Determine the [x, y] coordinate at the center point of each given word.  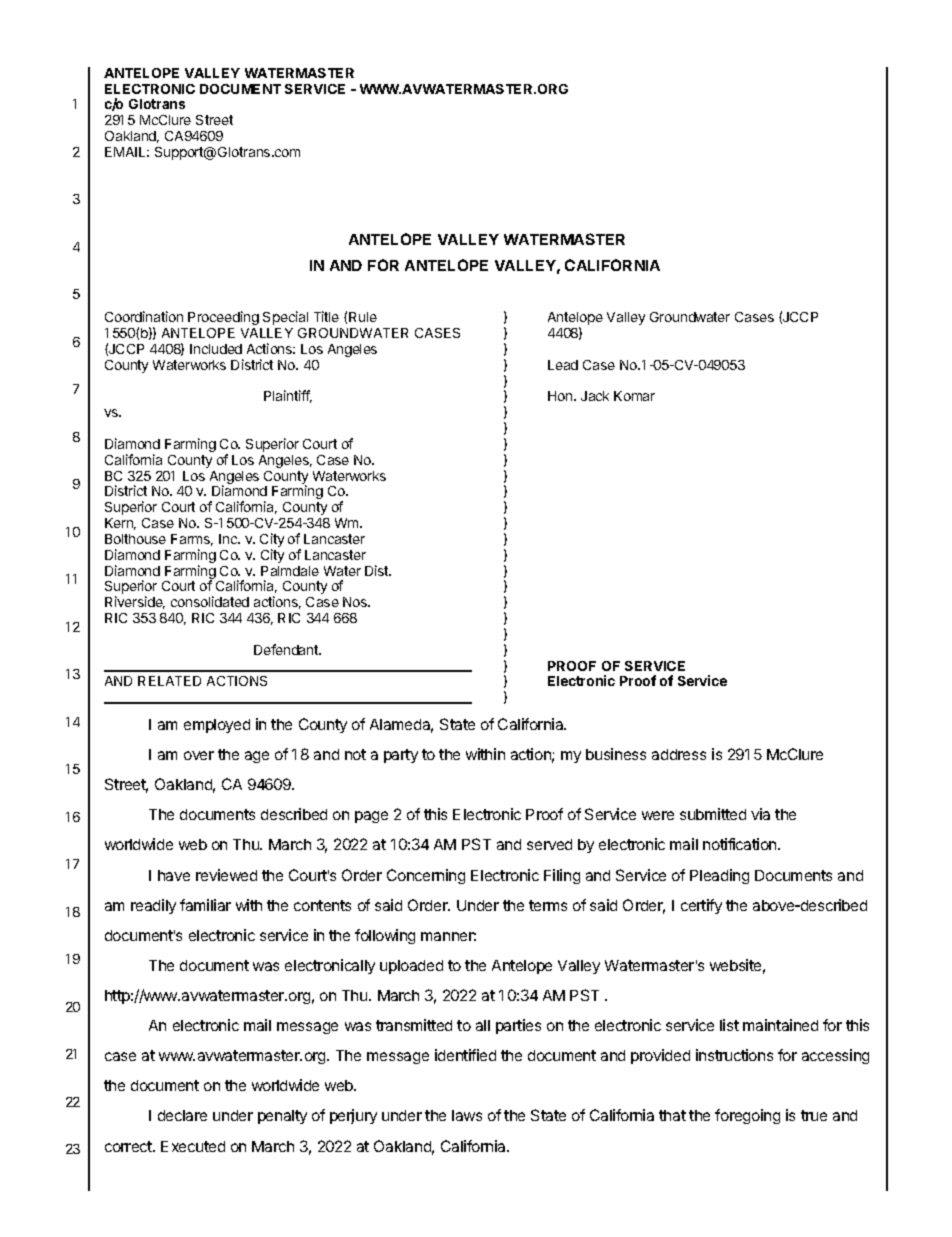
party [401, 756]
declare [182, 1115]
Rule [363, 317]
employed [217, 726]
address [679, 754]
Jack [595, 396]
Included [216, 349]
